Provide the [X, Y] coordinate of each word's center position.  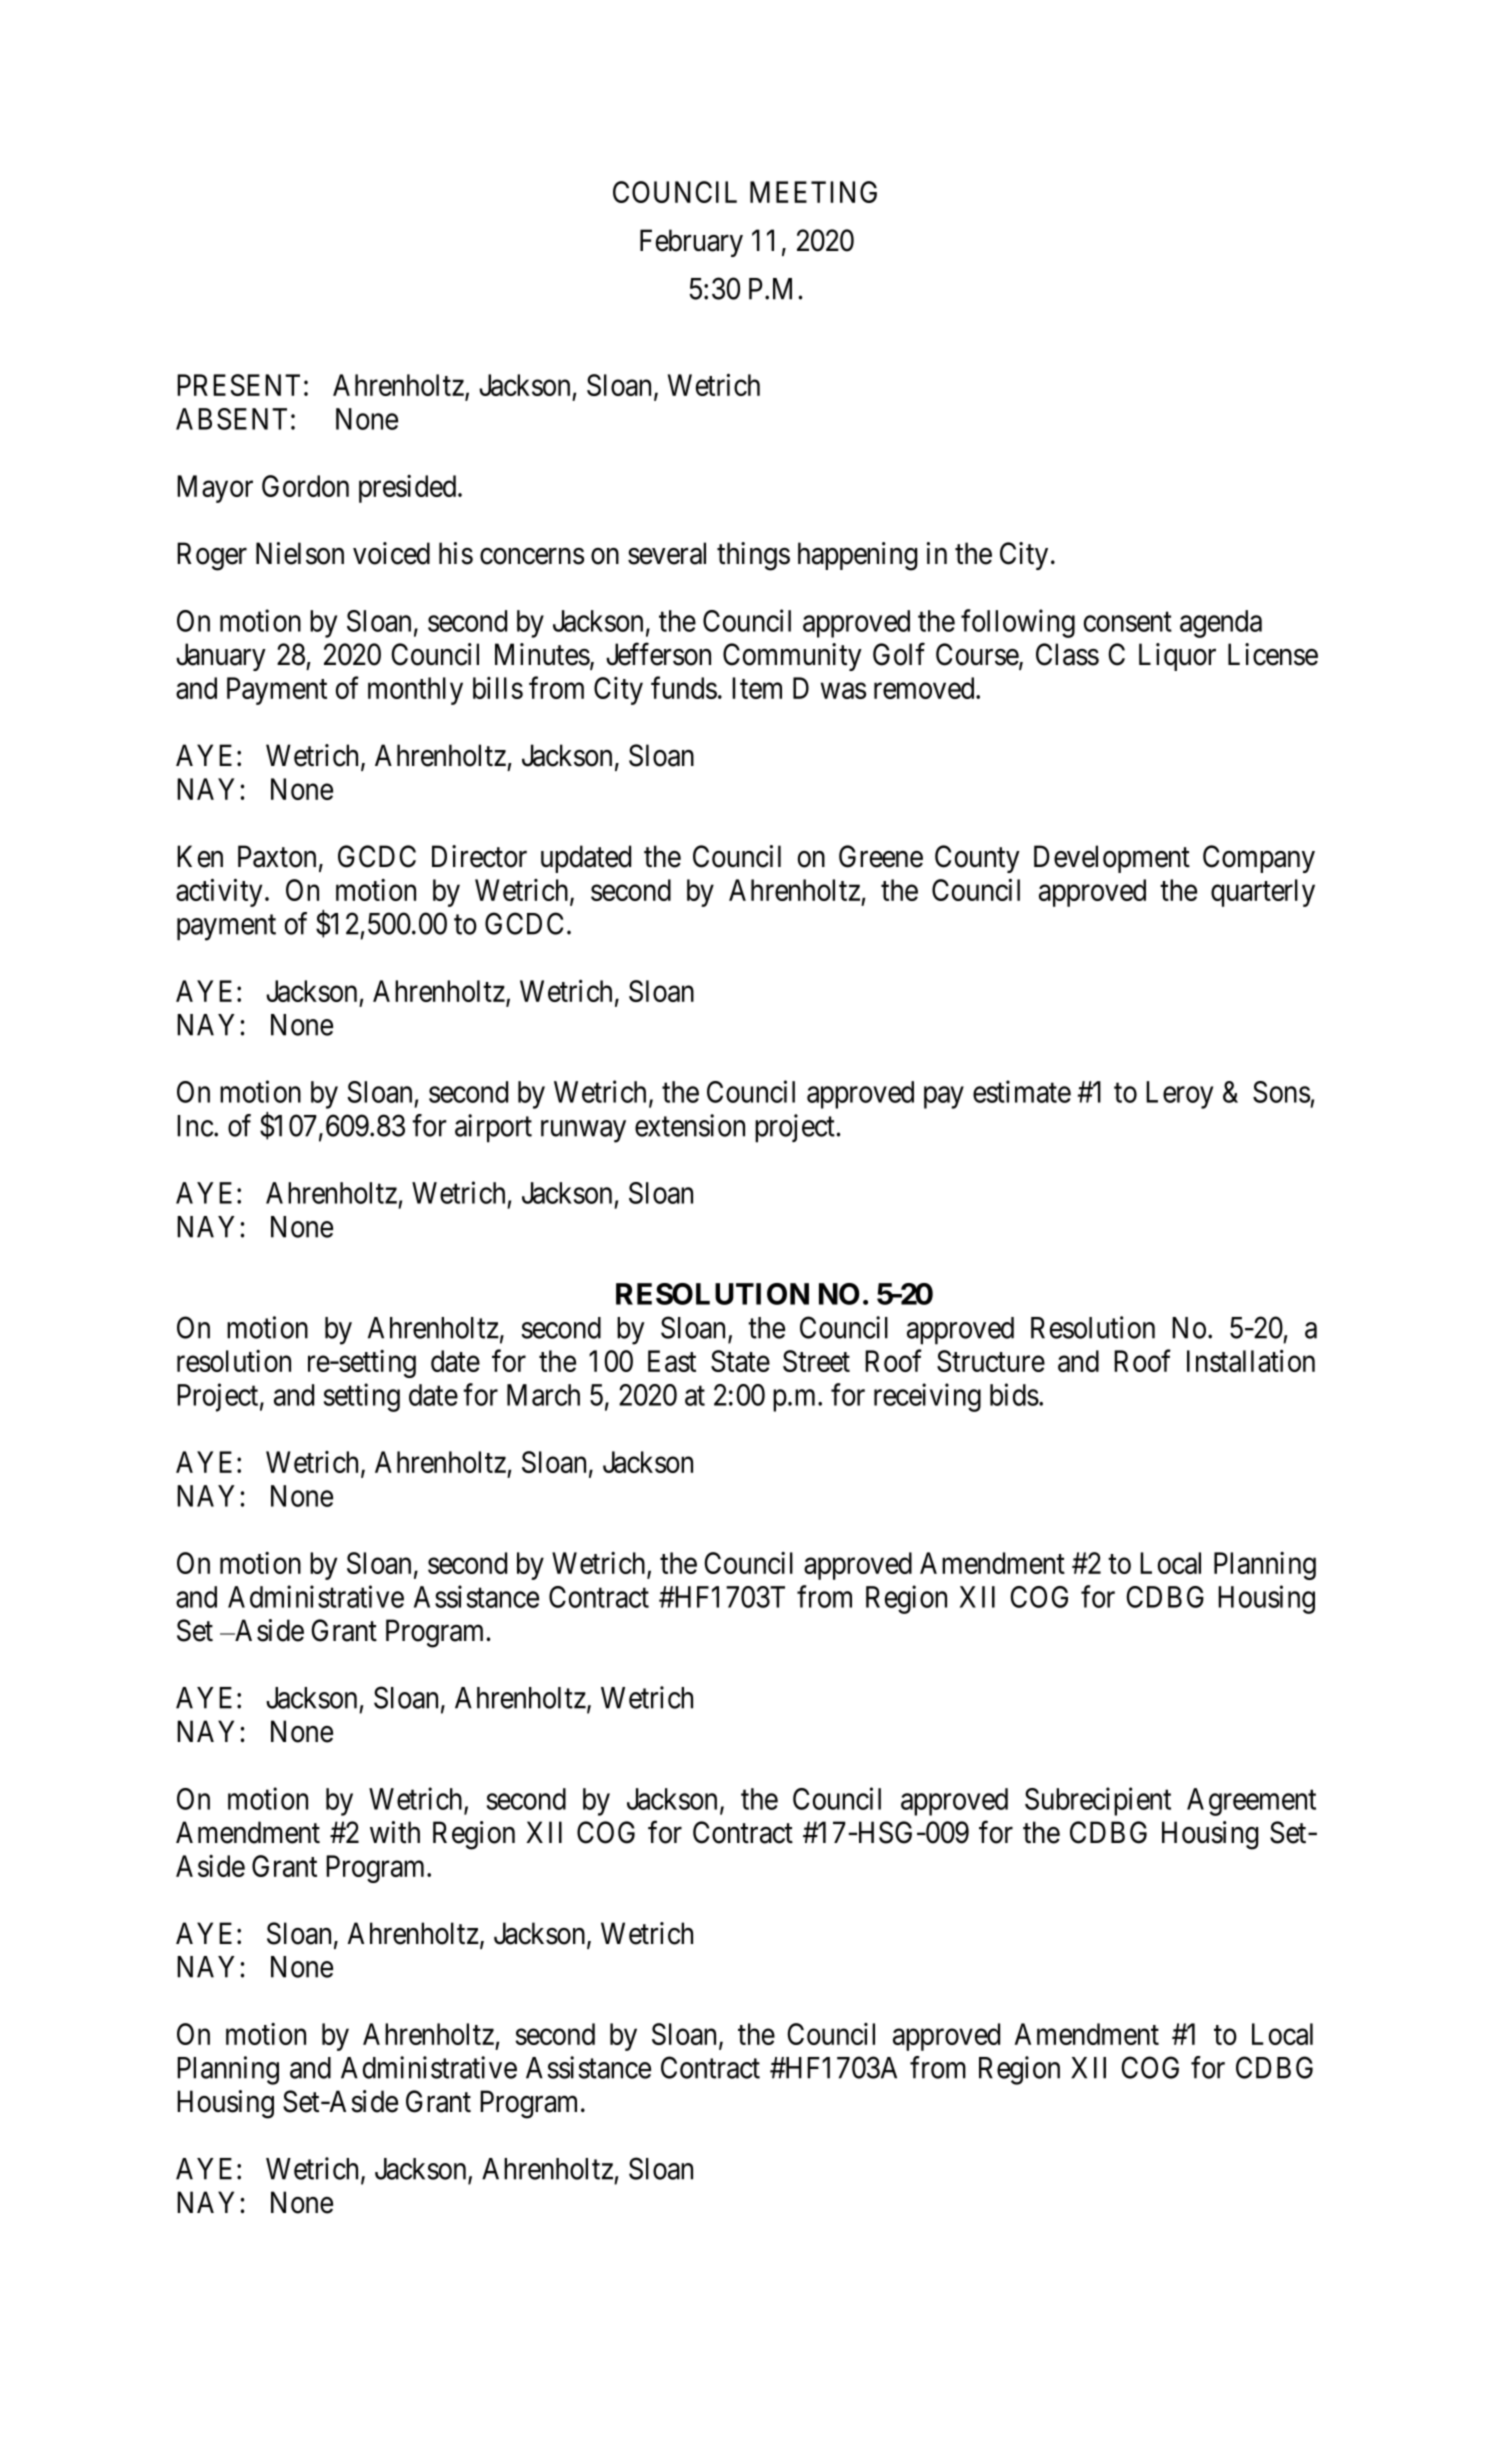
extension [690, 1125]
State [740, 1361]
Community [792, 657]
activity [219, 892]
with [395, 1832]
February [691, 243]
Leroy [1179, 1095]
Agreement [1251, 1802]
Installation [1251, 1361]
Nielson [300, 553]
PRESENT [238, 385]
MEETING [813, 192]
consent [1128, 622]
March [543, 1395]
